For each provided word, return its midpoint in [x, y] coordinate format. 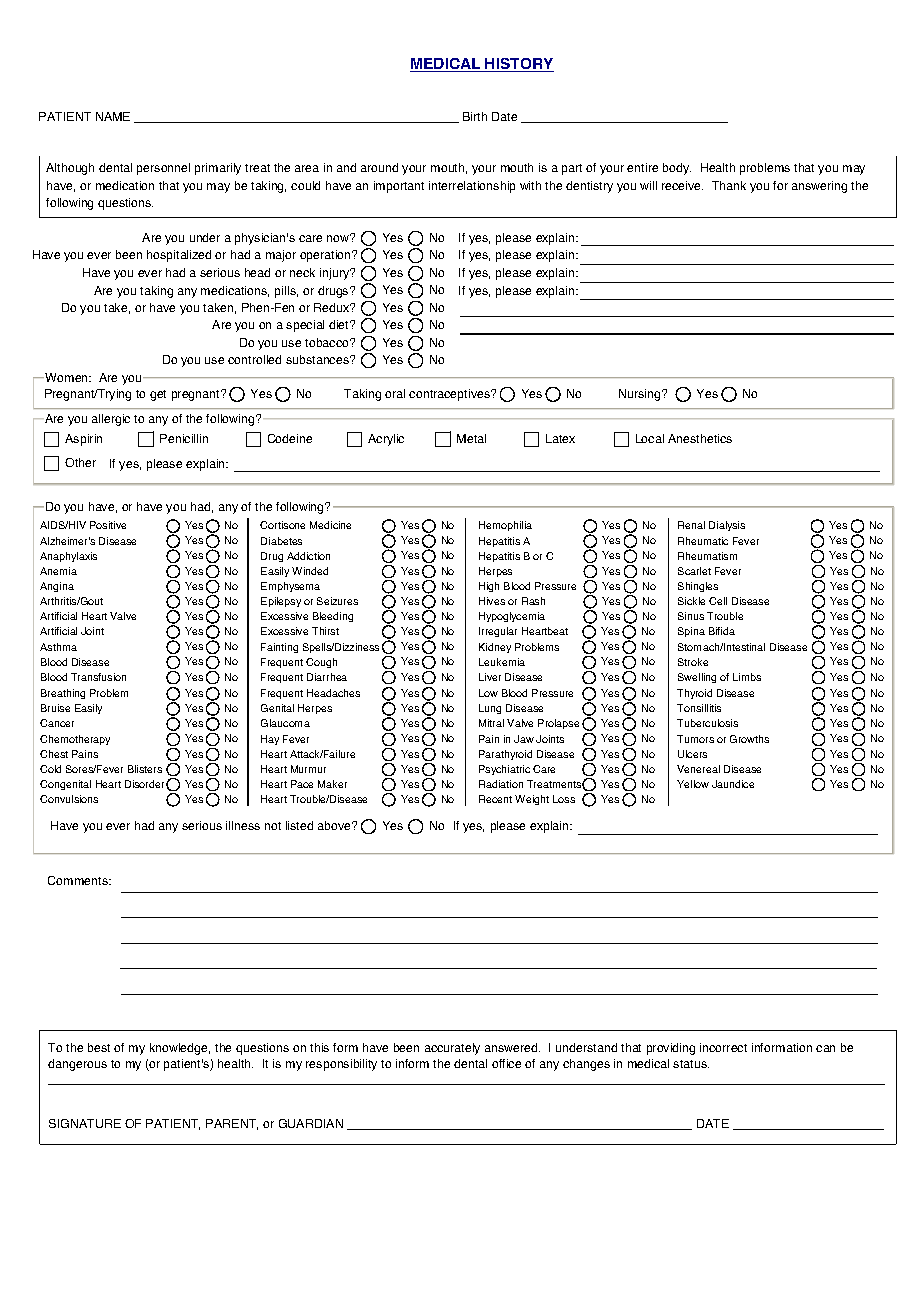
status [691, 1064]
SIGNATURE [85, 1123]
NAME [113, 116]
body [677, 169]
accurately [452, 1049]
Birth [475, 116]
